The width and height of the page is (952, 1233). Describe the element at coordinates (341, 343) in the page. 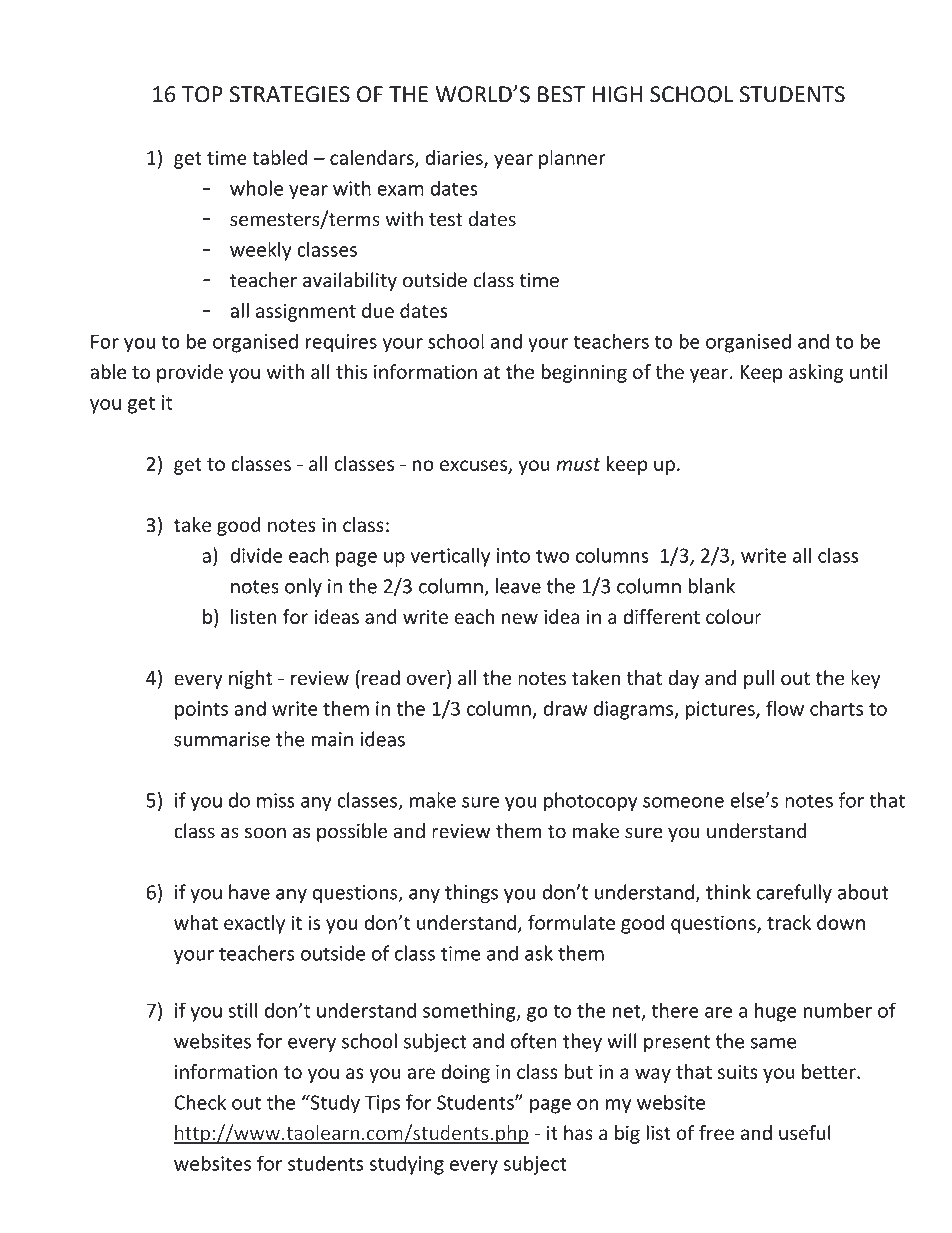

I see `requires` at that location.
